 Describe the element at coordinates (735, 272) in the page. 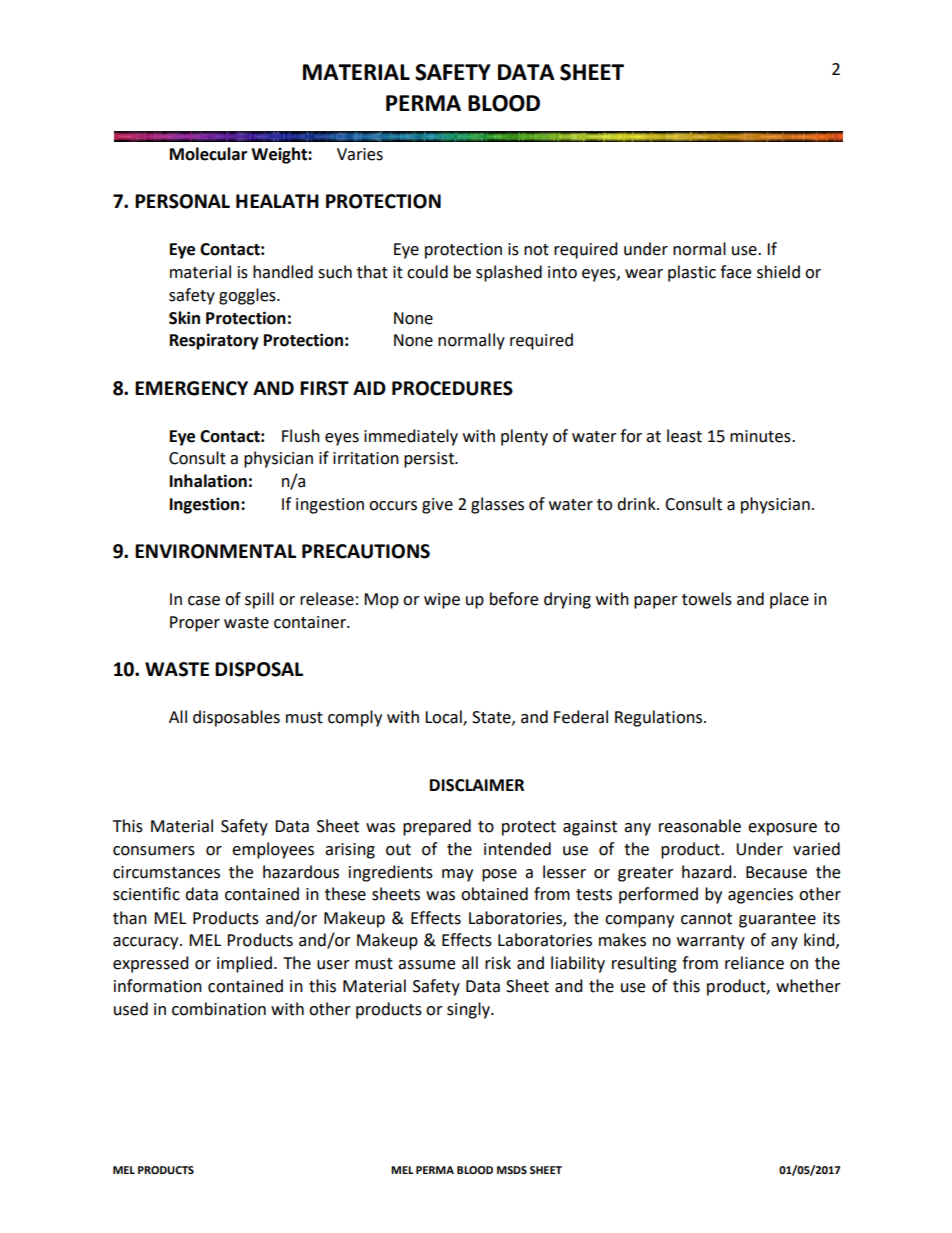

I see `face` at that location.
